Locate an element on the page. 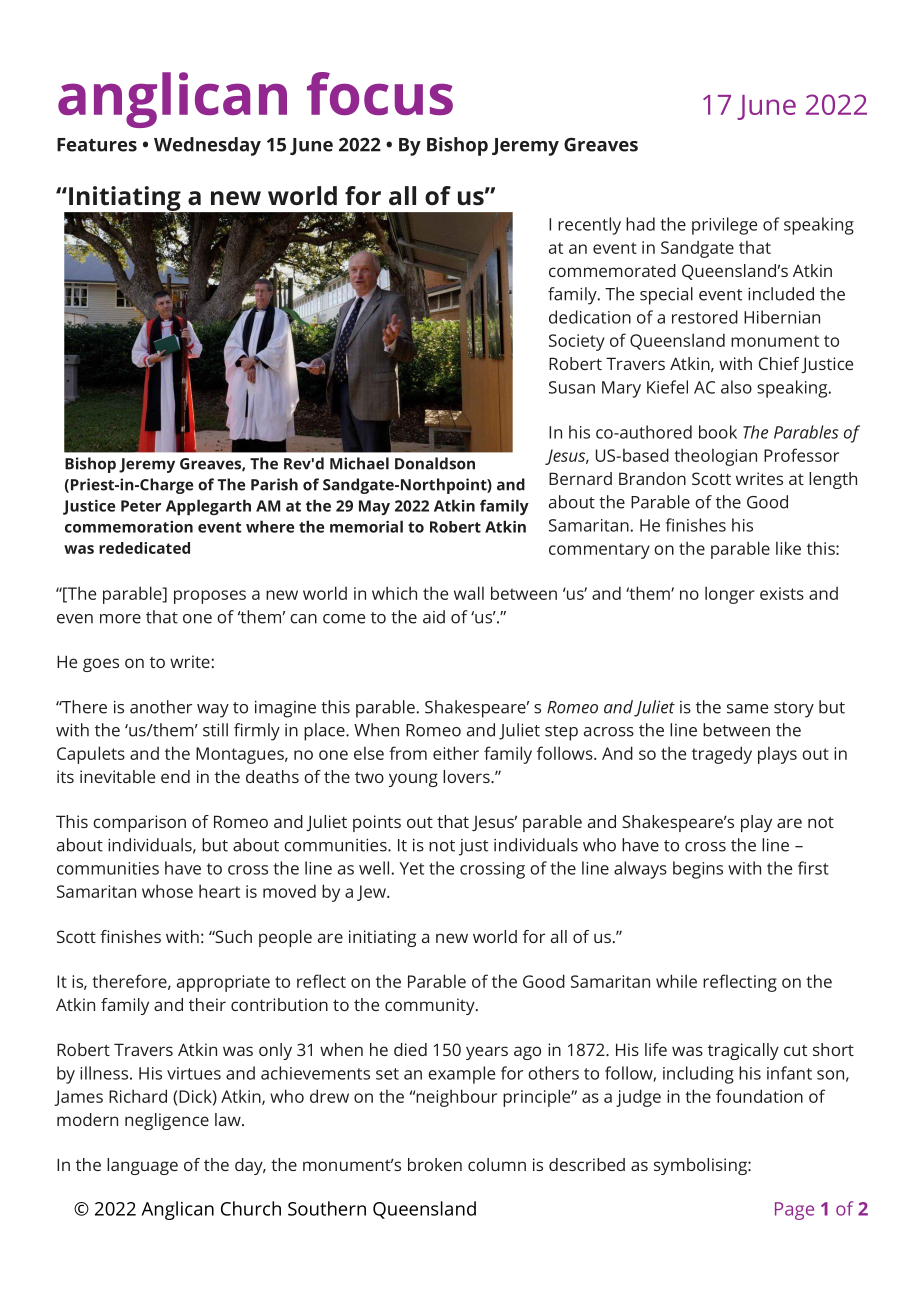 The image size is (924, 1308). theologian is located at coordinates (715, 457).
